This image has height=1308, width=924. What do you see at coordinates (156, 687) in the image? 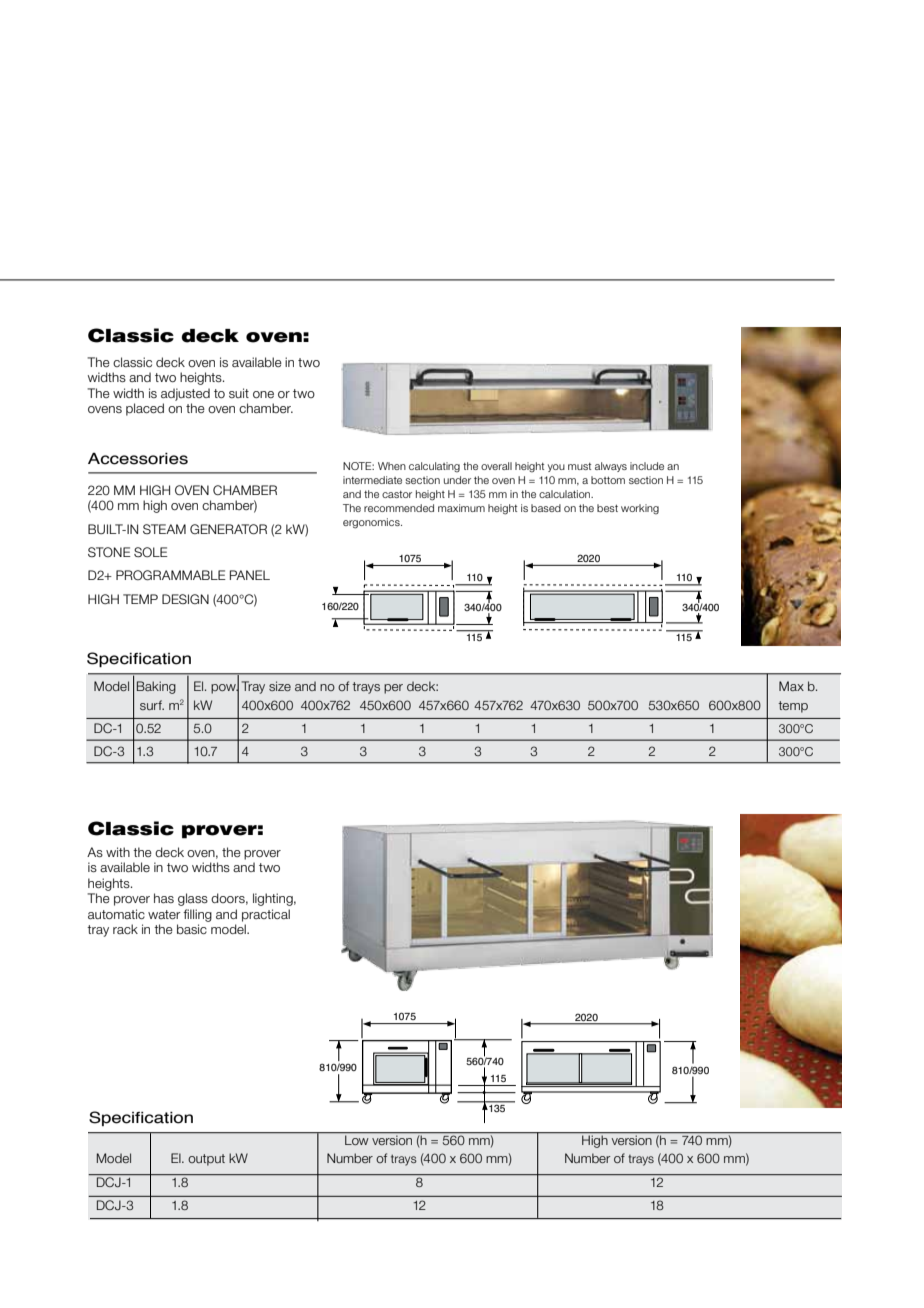
I see `Baking` at bounding box center [156, 687].
